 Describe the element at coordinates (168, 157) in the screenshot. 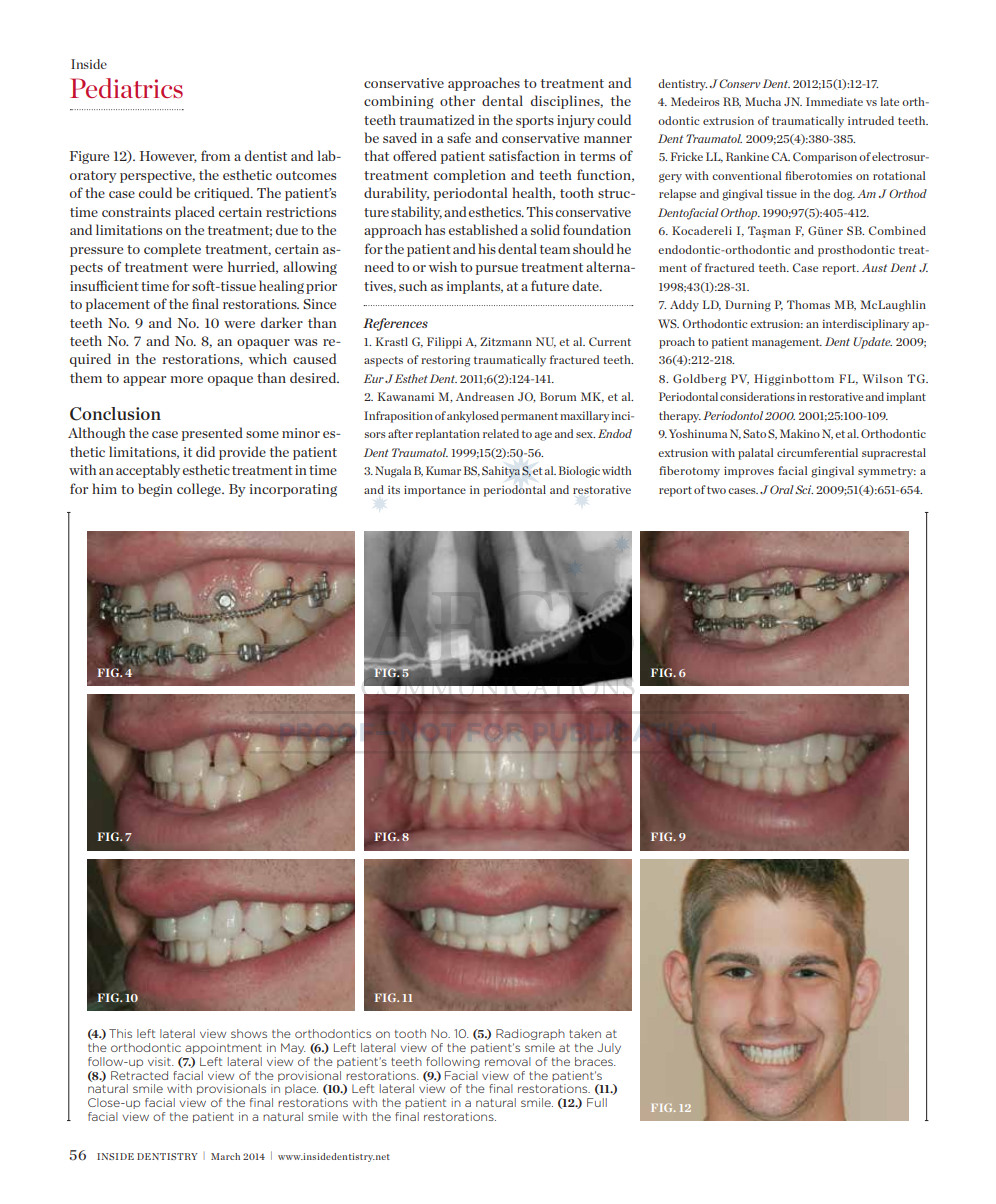

I see `However` at that location.
